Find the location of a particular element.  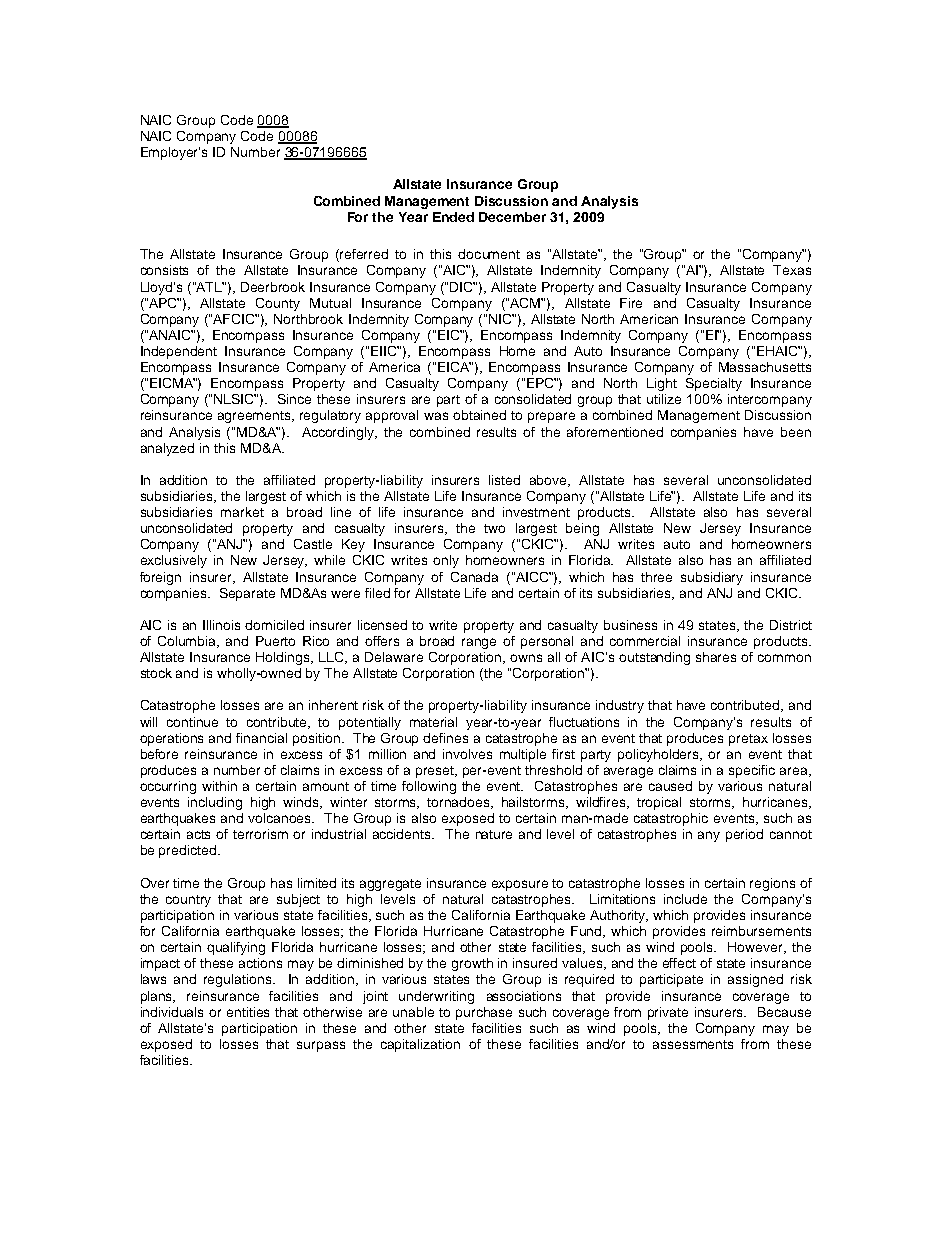

Illinois is located at coordinates (221, 625).
